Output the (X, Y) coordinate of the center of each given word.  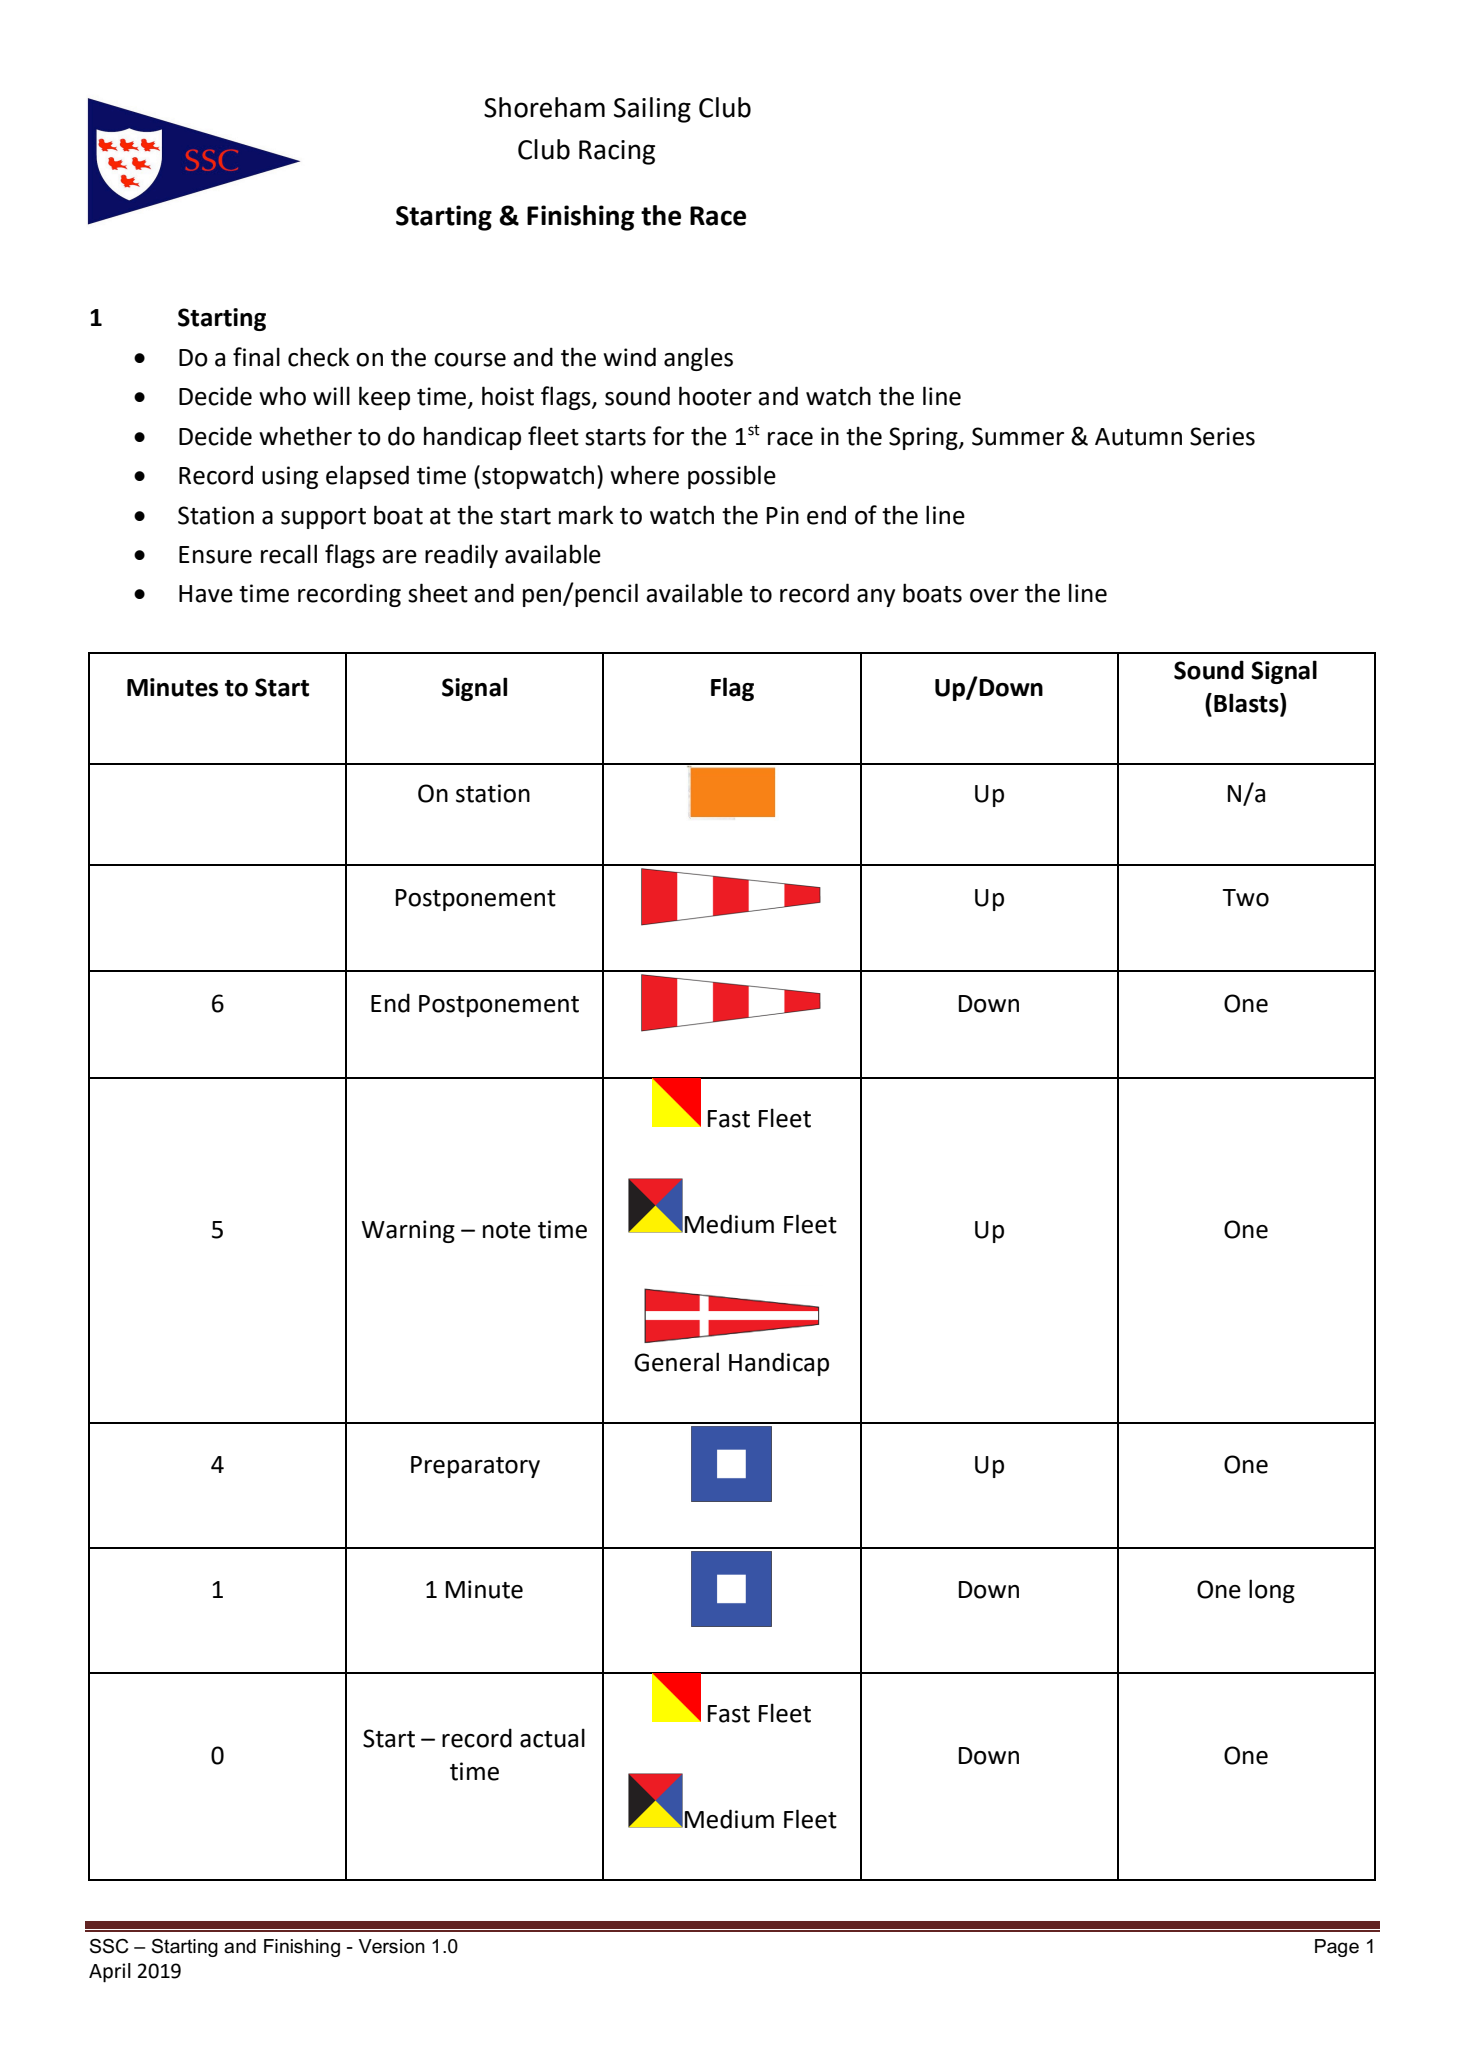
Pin (783, 515)
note (507, 1230)
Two (1246, 898)
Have (206, 594)
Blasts (1247, 704)
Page (1337, 1948)
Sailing (652, 110)
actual (552, 1738)
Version (392, 1946)
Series (1222, 436)
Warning (408, 1231)
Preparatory (475, 1467)
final (256, 357)
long (1272, 1591)
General (676, 1362)
